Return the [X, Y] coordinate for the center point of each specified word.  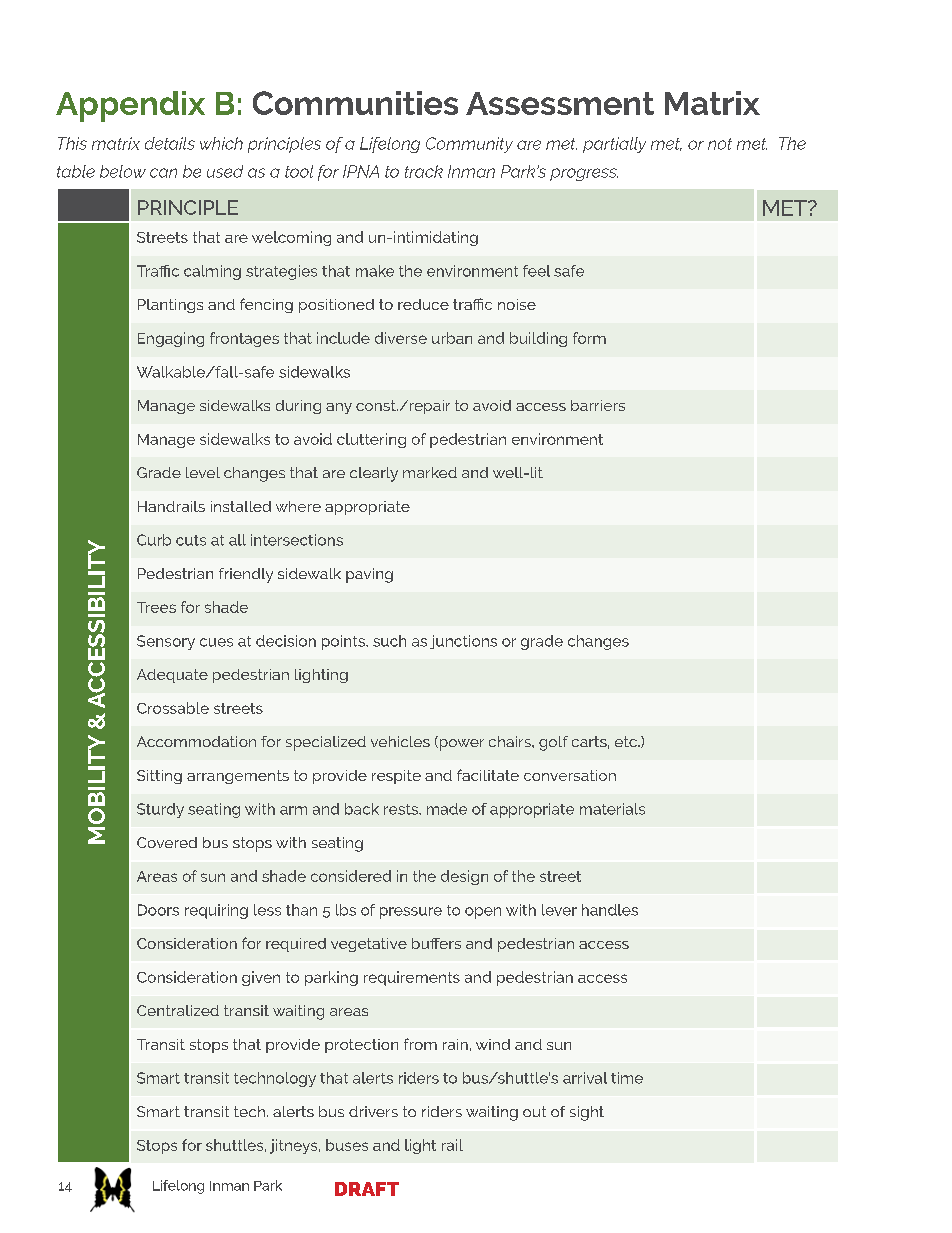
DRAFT [367, 1189]
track [424, 171]
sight [587, 1113]
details [170, 143]
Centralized [178, 1010]
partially [614, 145]
